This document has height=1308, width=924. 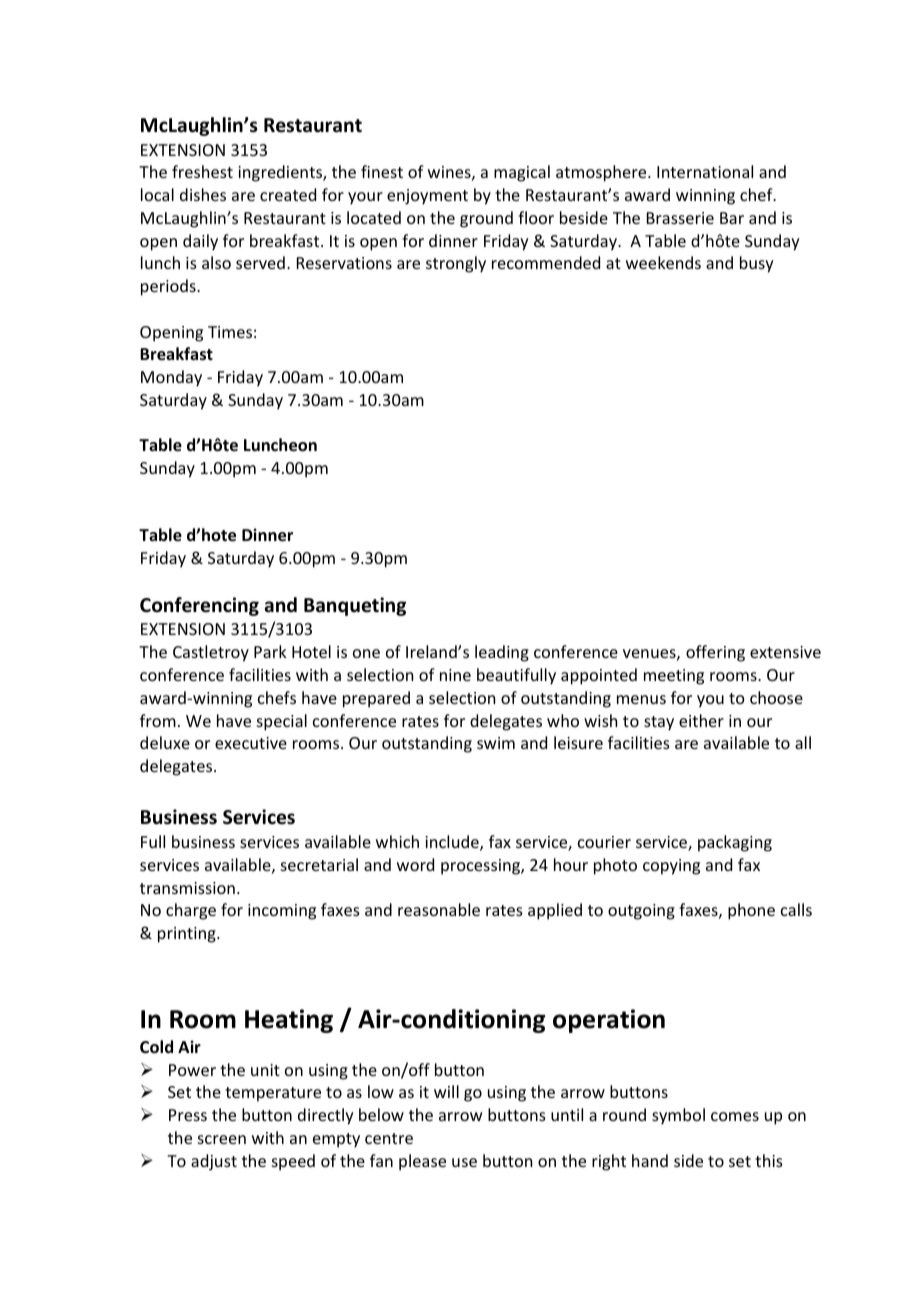 What do you see at coordinates (502, 653) in the document?
I see `leading` at bounding box center [502, 653].
